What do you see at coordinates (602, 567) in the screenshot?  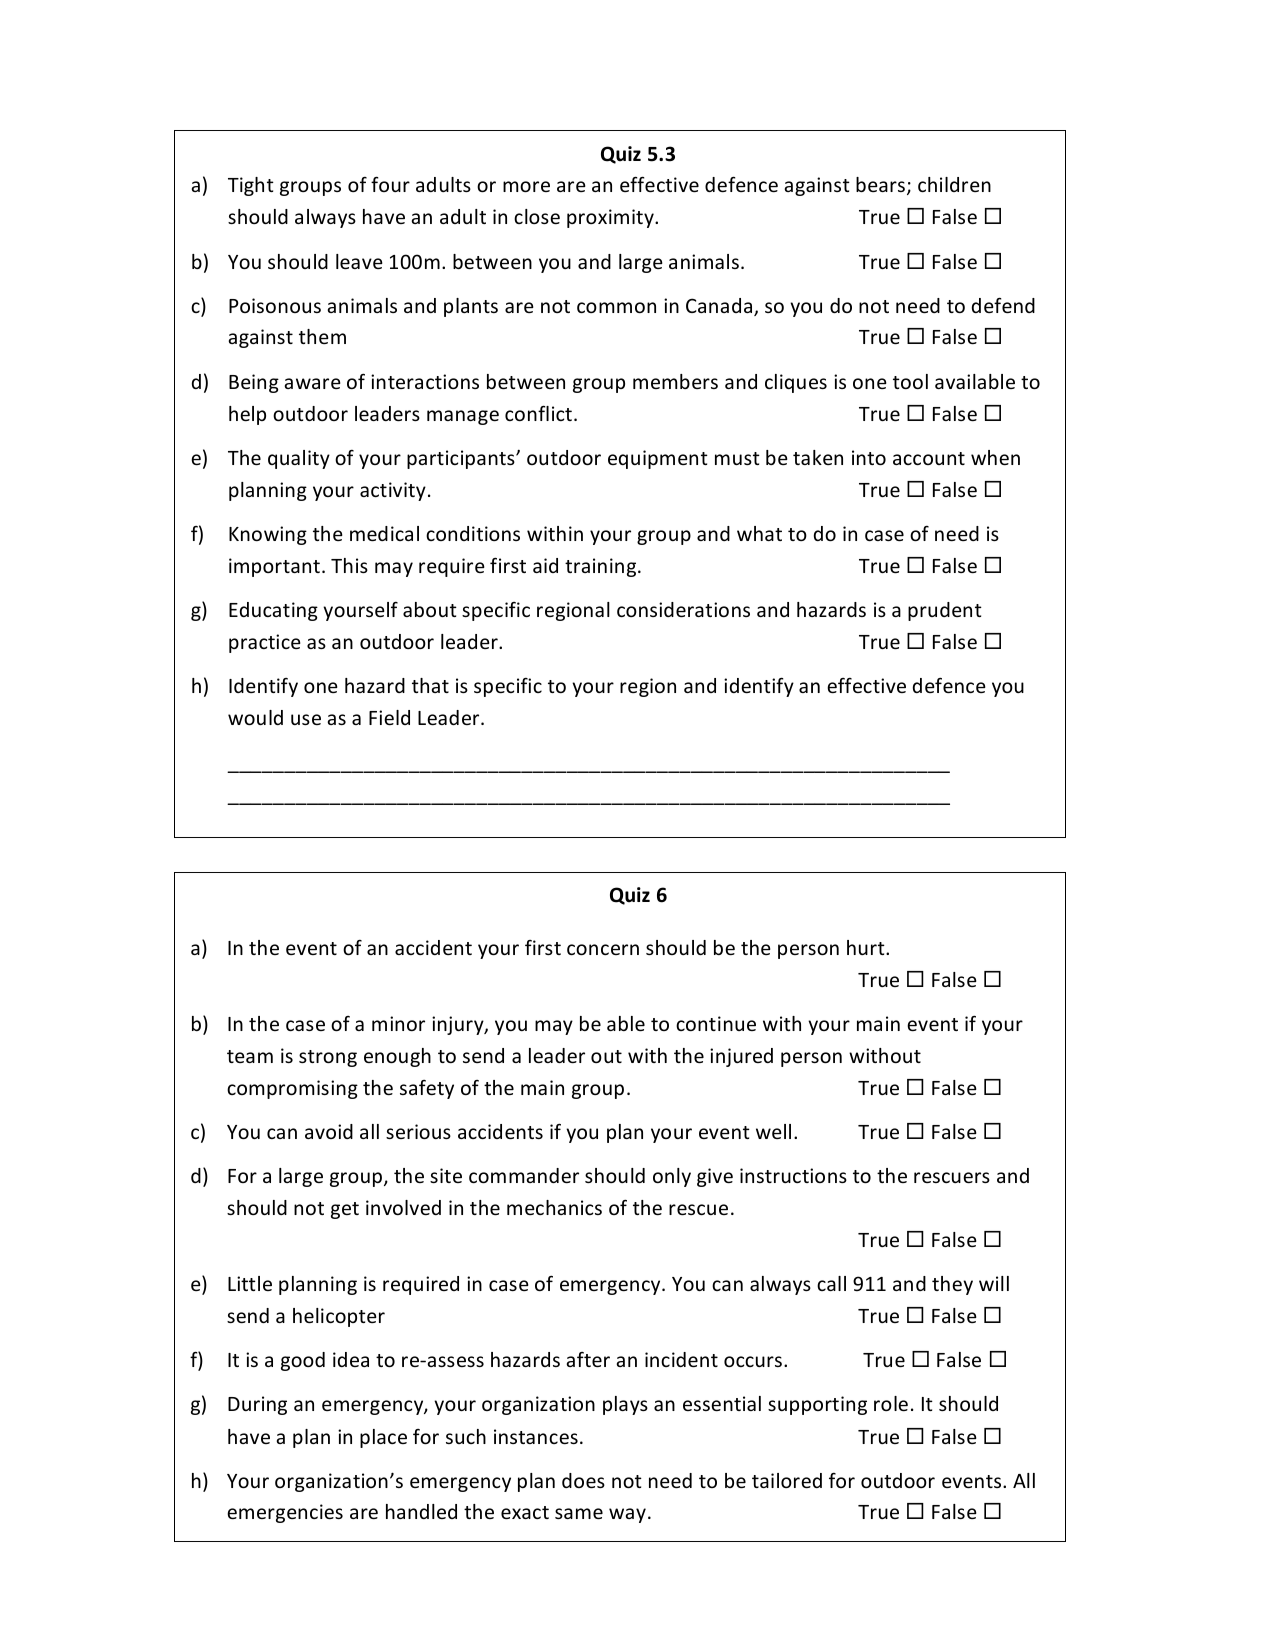 I see `training` at bounding box center [602, 567].
